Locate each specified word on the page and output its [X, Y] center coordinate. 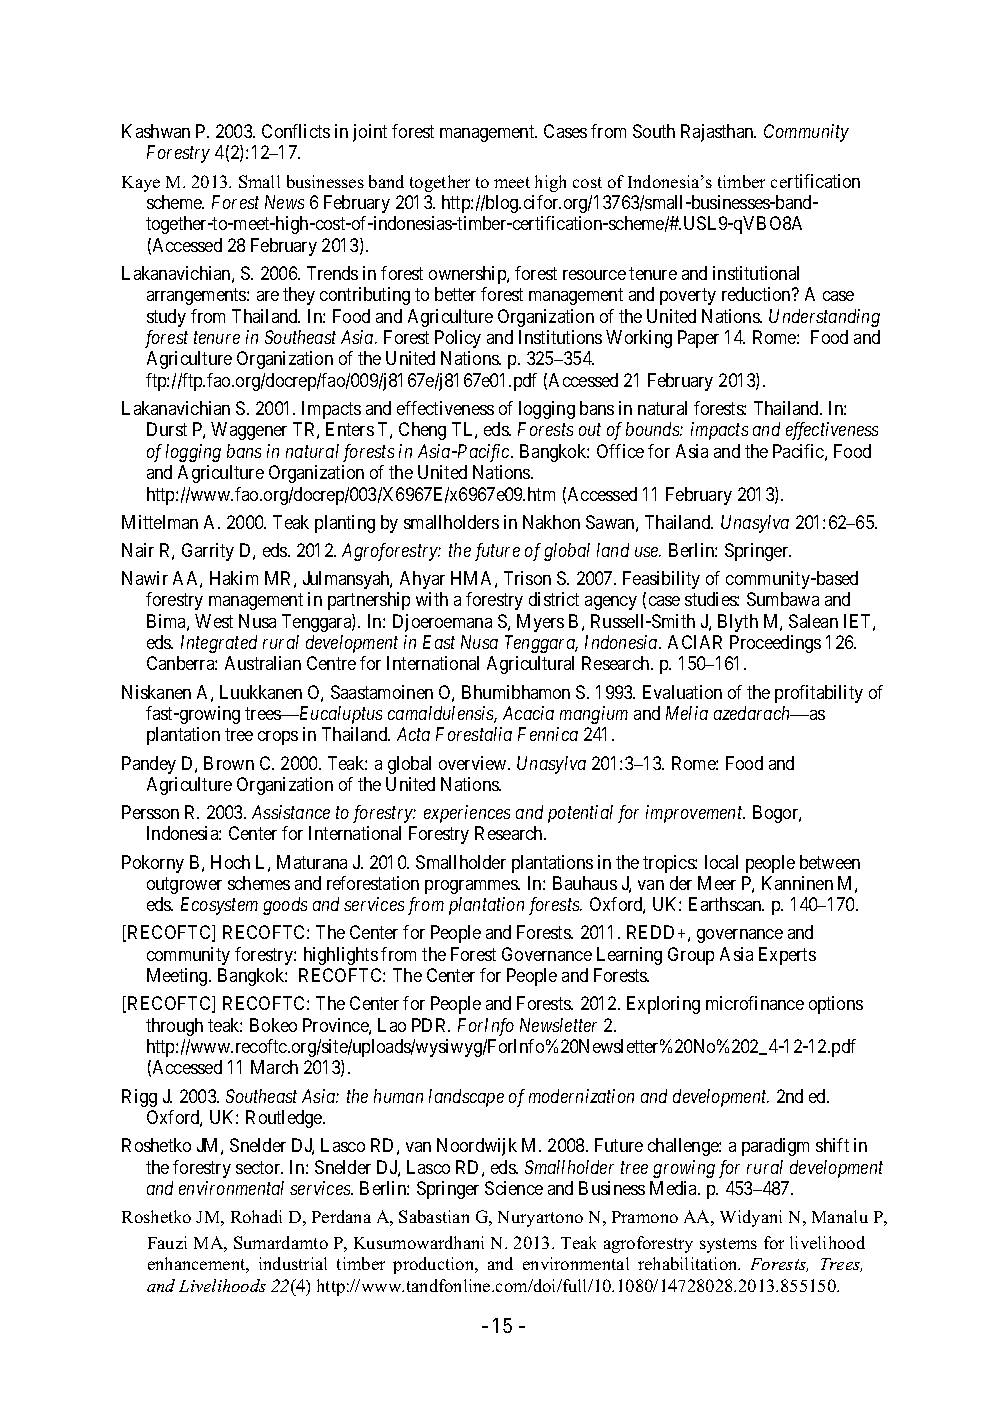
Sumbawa [783, 599]
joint [370, 133]
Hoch [230, 862]
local [721, 862]
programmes [472, 887]
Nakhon [551, 522]
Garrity [208, 552]
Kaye [141, 184]
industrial [293, 1263]
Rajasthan [718, 133]
